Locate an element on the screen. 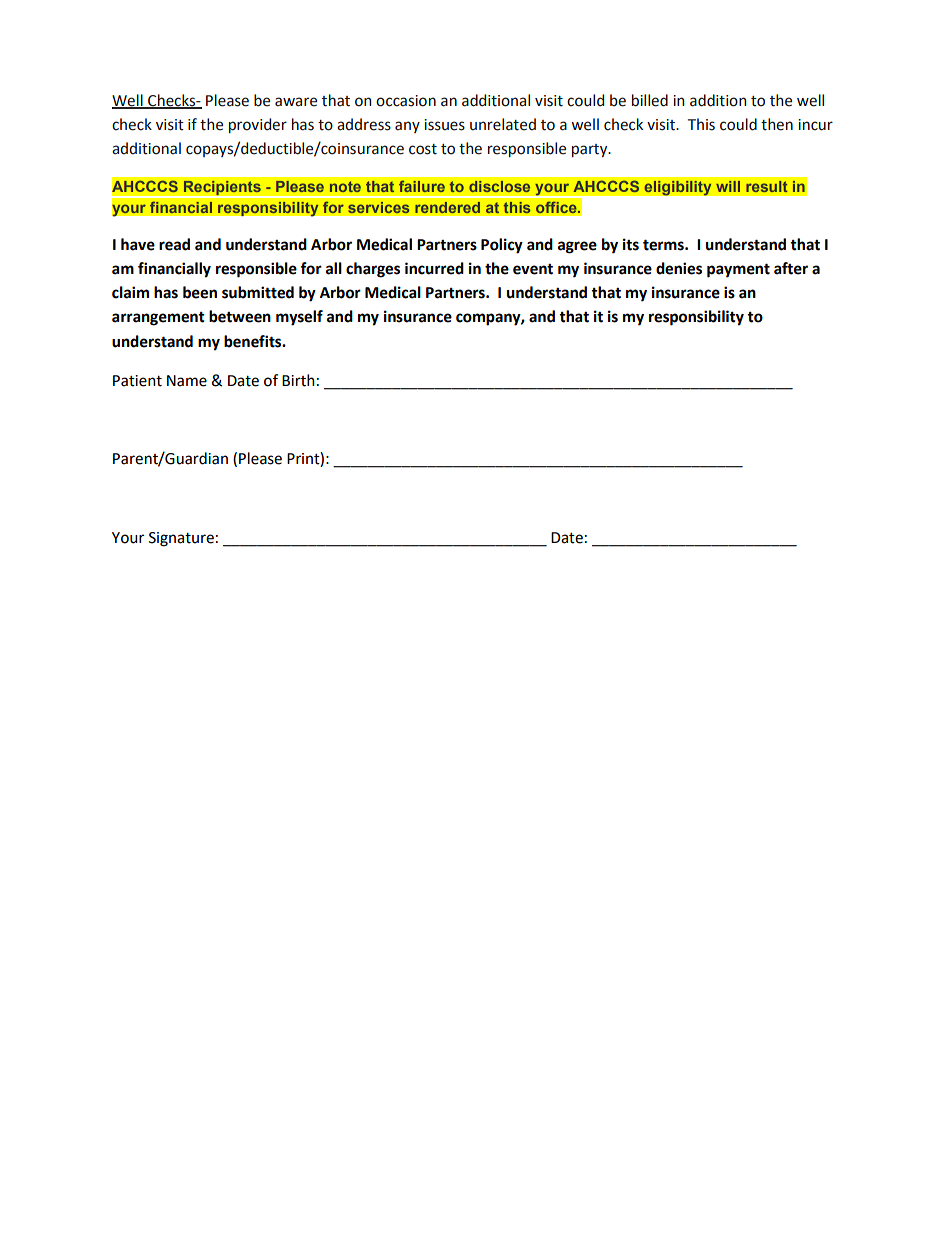 Image resolution: width=952 pixels, height=1233 pixels. then is located at coordinates (777, 124).
